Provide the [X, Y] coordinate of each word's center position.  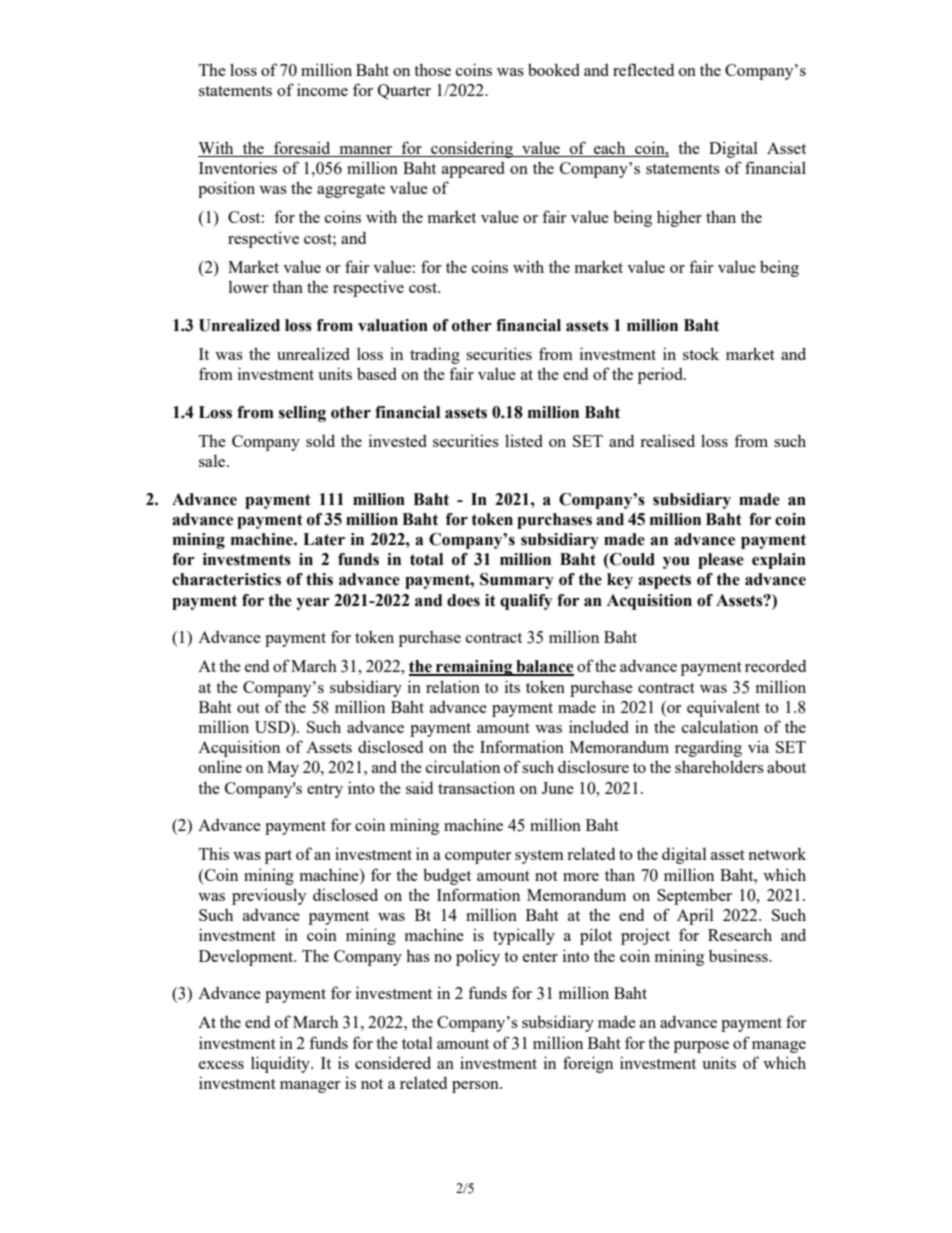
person [476, 1087]
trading [435, 355]
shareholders [719, 766]
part [278, 857]
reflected [643, 69]
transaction [476, 787]
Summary [517, 581]
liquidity [281, 1064]
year [313, 603]
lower [248, 286]
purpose [701, 1047]
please [721, 561]
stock [701, 353]
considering [472, 149]
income [322, 89]
